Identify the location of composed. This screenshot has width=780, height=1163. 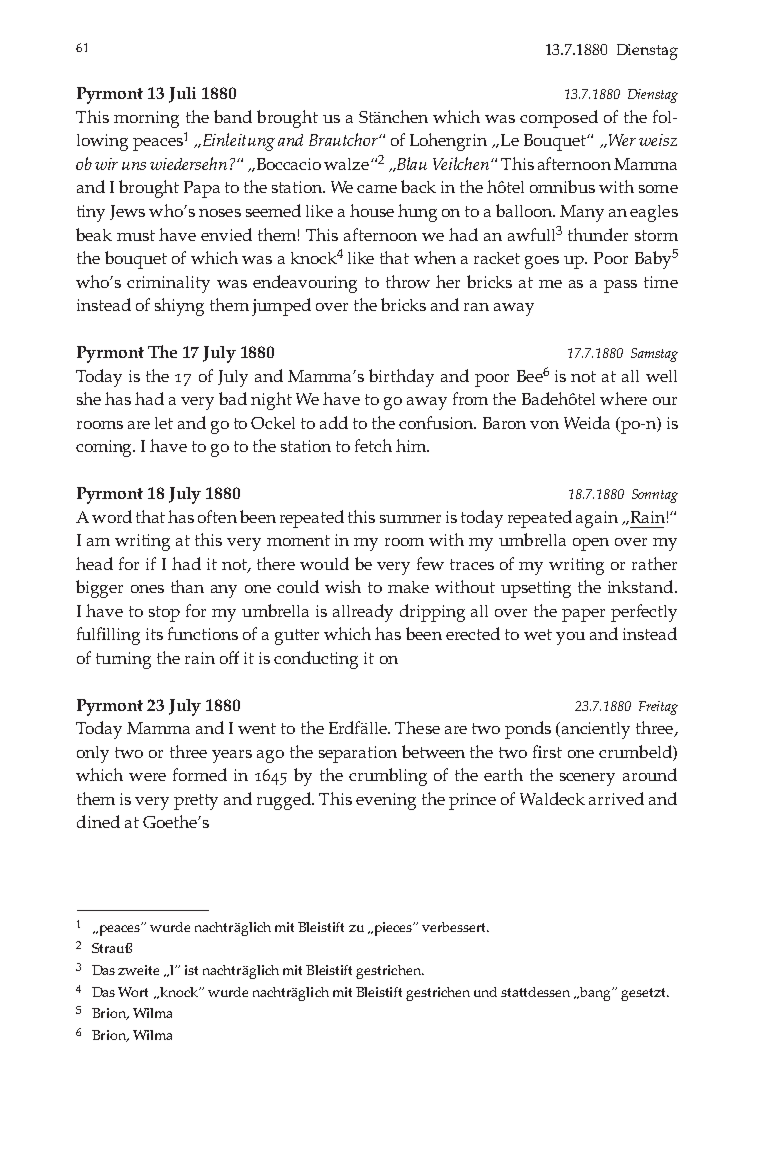
(559, 119).
